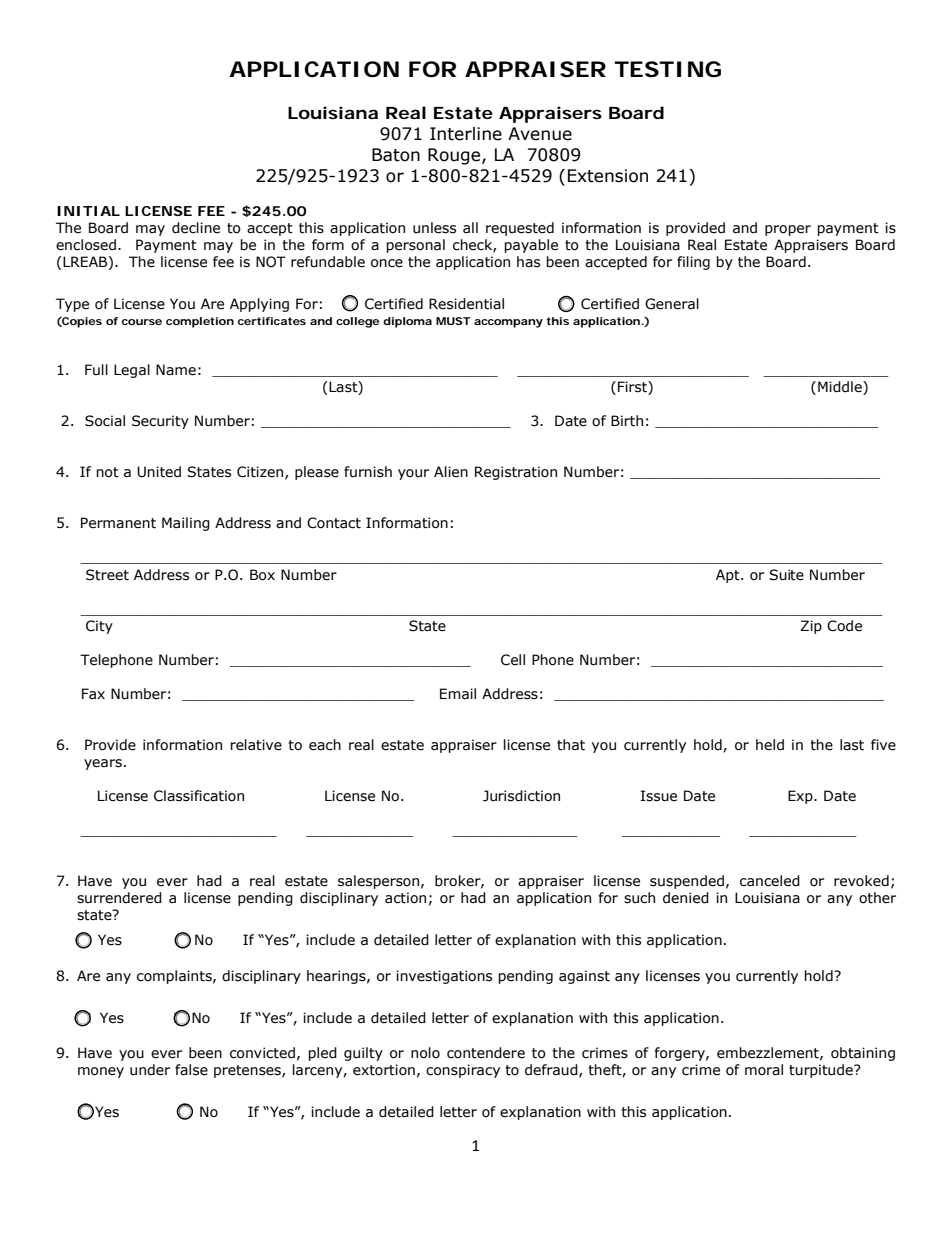 The width and height of the screenshot is (952, 1233). I want to click on under, so click(150, 1070).
